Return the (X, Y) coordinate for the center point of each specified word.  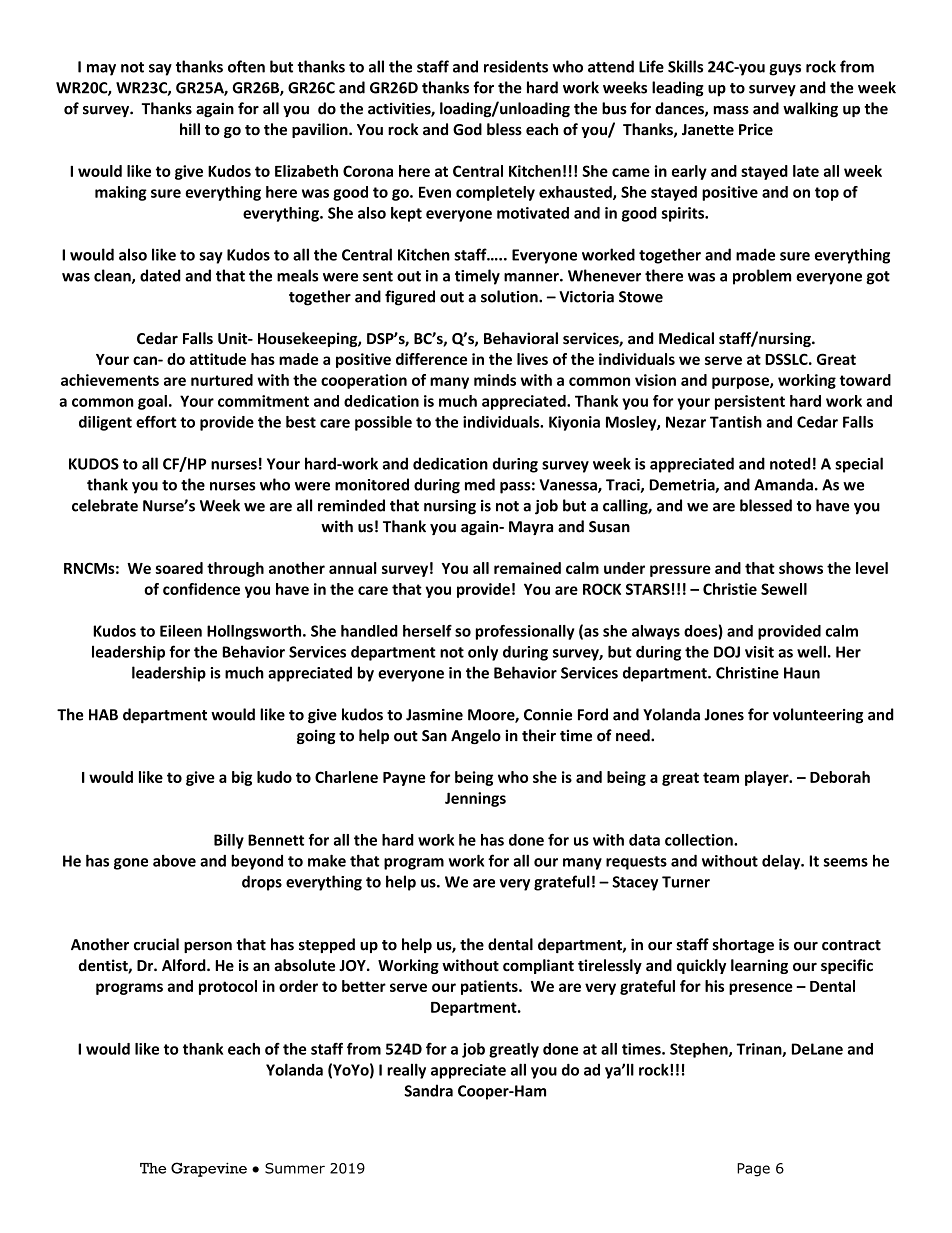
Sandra (428, 1090)
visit (759, 652)
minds (495, 380)
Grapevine (209, 1169)
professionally (525, 632)
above (174, 860)
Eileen (181, 631)
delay (782, 862)
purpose (741, 383)
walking (810, 109)
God (467, 129)
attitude (218, 359)
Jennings (475, 799)
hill (190, 129)
